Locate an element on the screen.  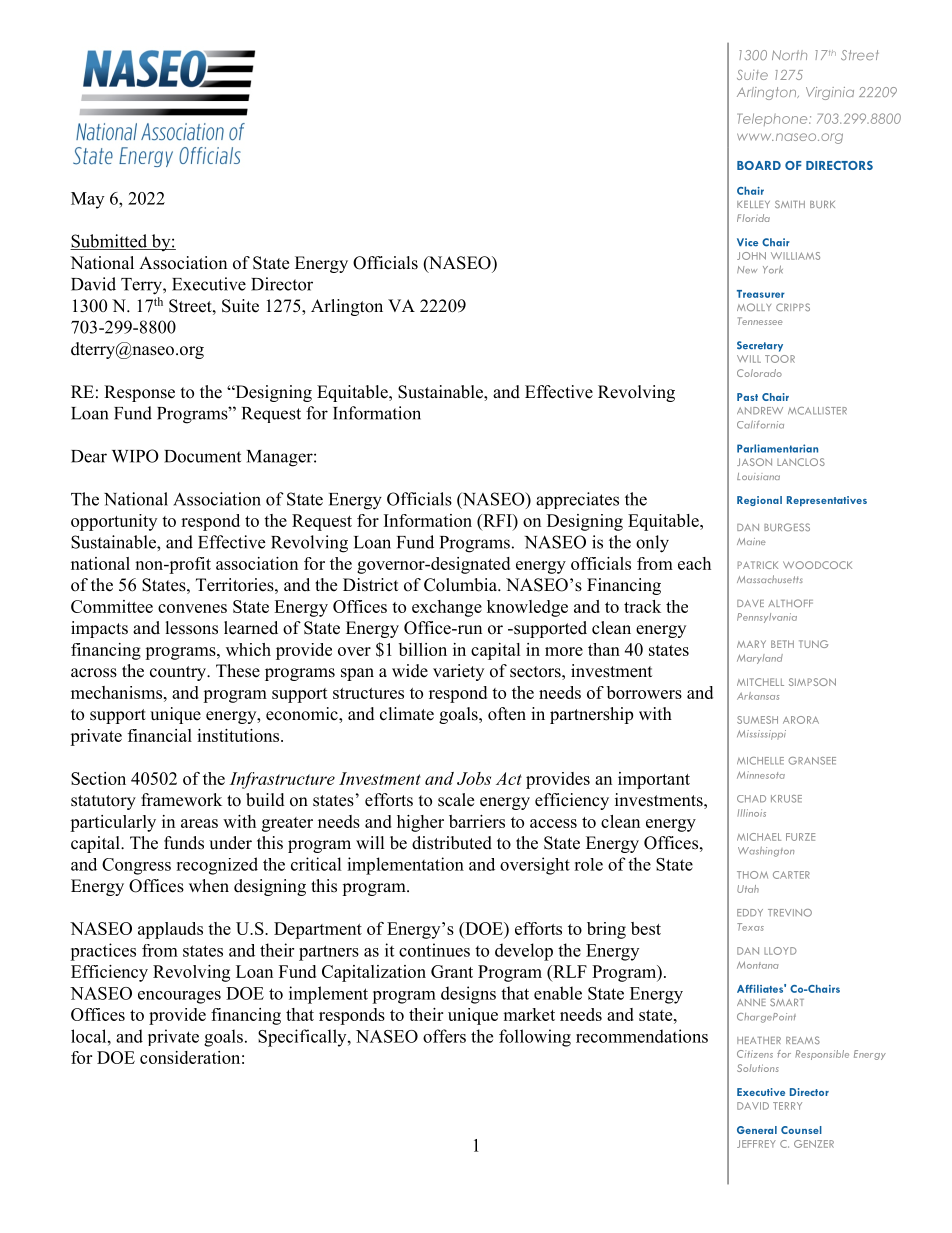
Document is located at coordinates (202, 456).
